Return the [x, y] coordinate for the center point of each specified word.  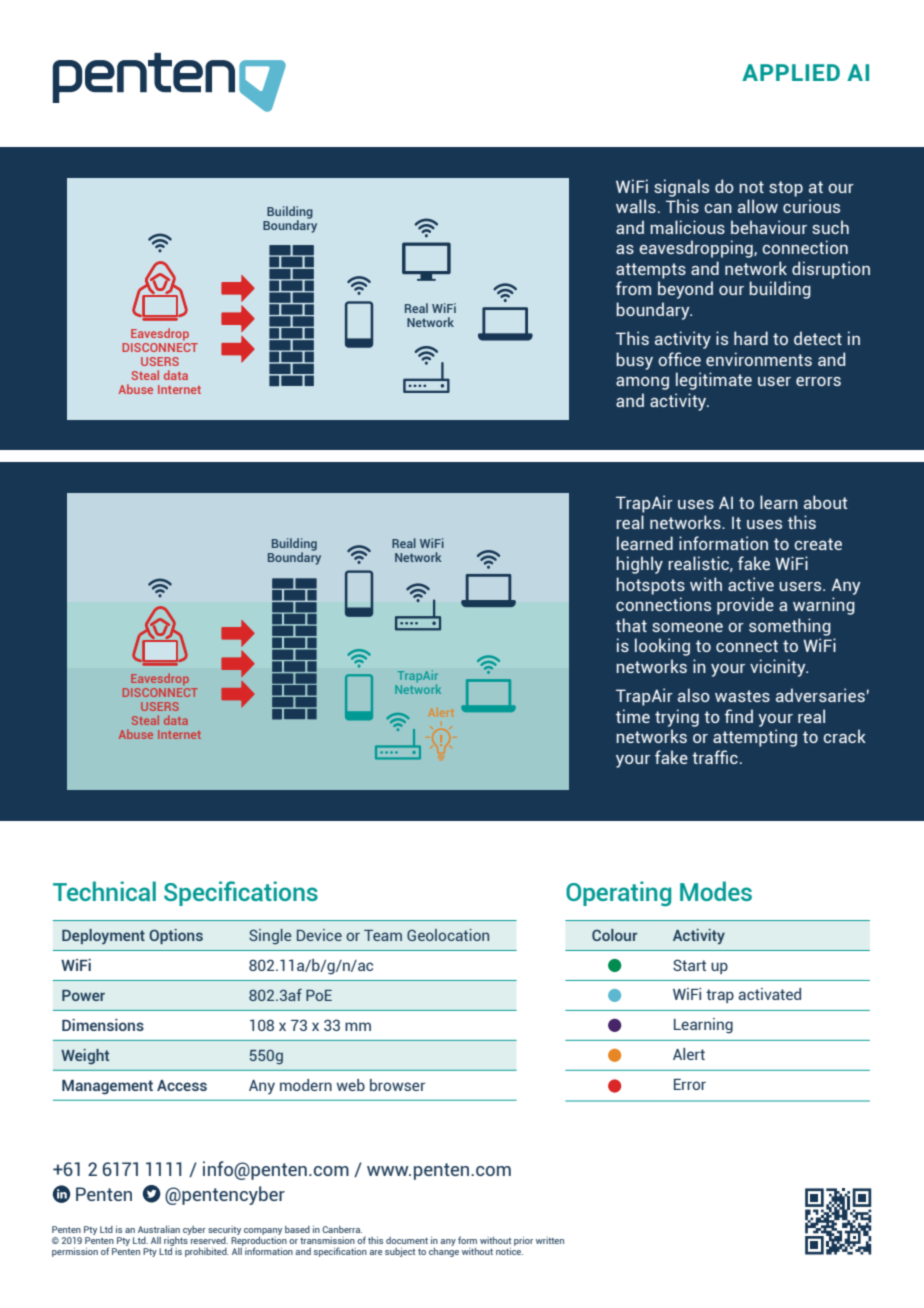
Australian [159, 1229]
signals [681, 188]
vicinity [779, 668]
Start [689, 965]
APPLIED [791, 72]
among [642, 383]
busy [634, 361]
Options [176, 936]
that [631, 625]
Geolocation [448, 935]
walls [636, 206]
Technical [104, 891]
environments [759, 359]
